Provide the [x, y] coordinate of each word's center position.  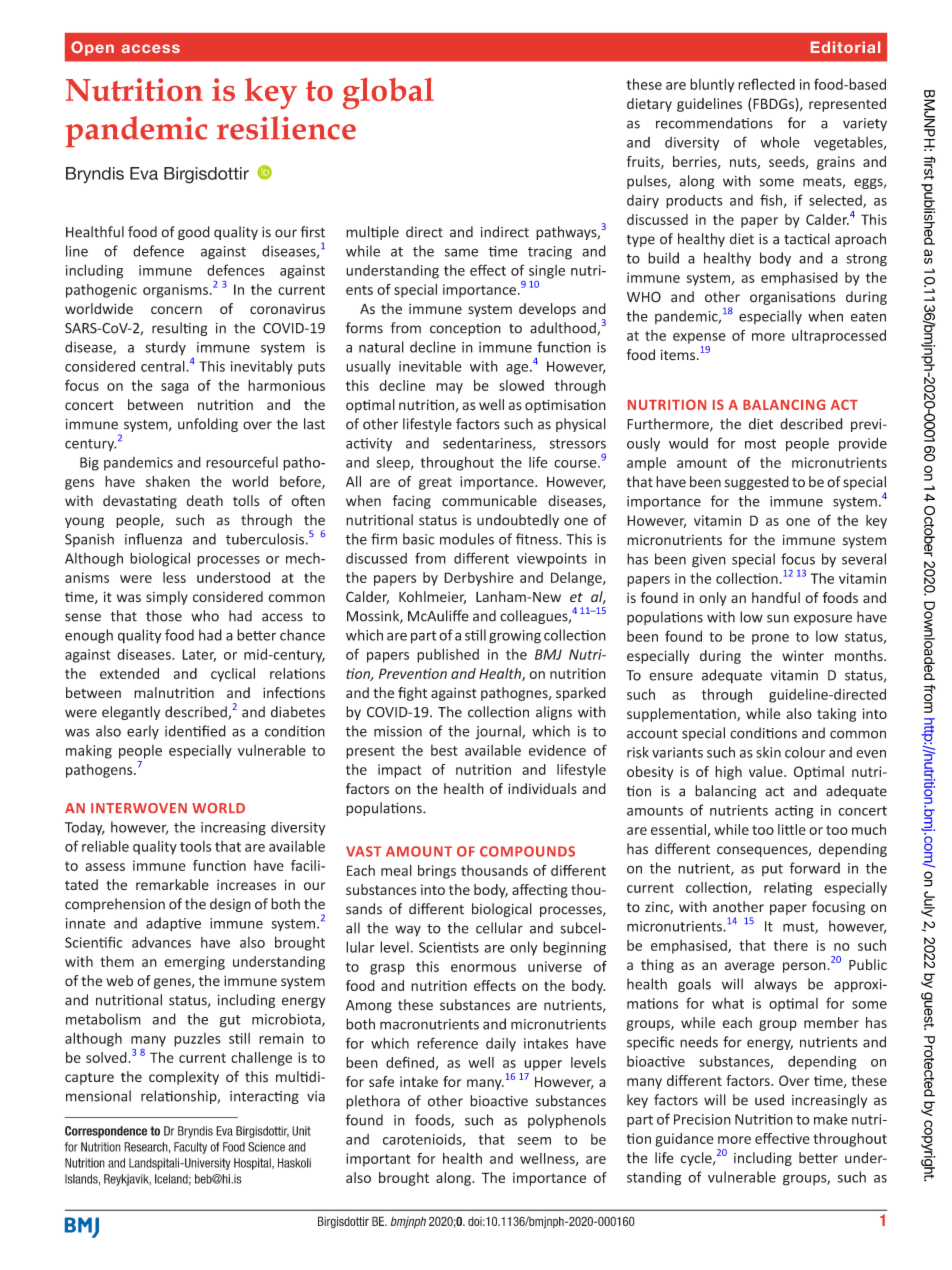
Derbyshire [479, 579]
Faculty [190, 1148]
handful [776, 598]
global [388, 93]
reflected [766, 84]
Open [92, 48]
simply [167, 598]
